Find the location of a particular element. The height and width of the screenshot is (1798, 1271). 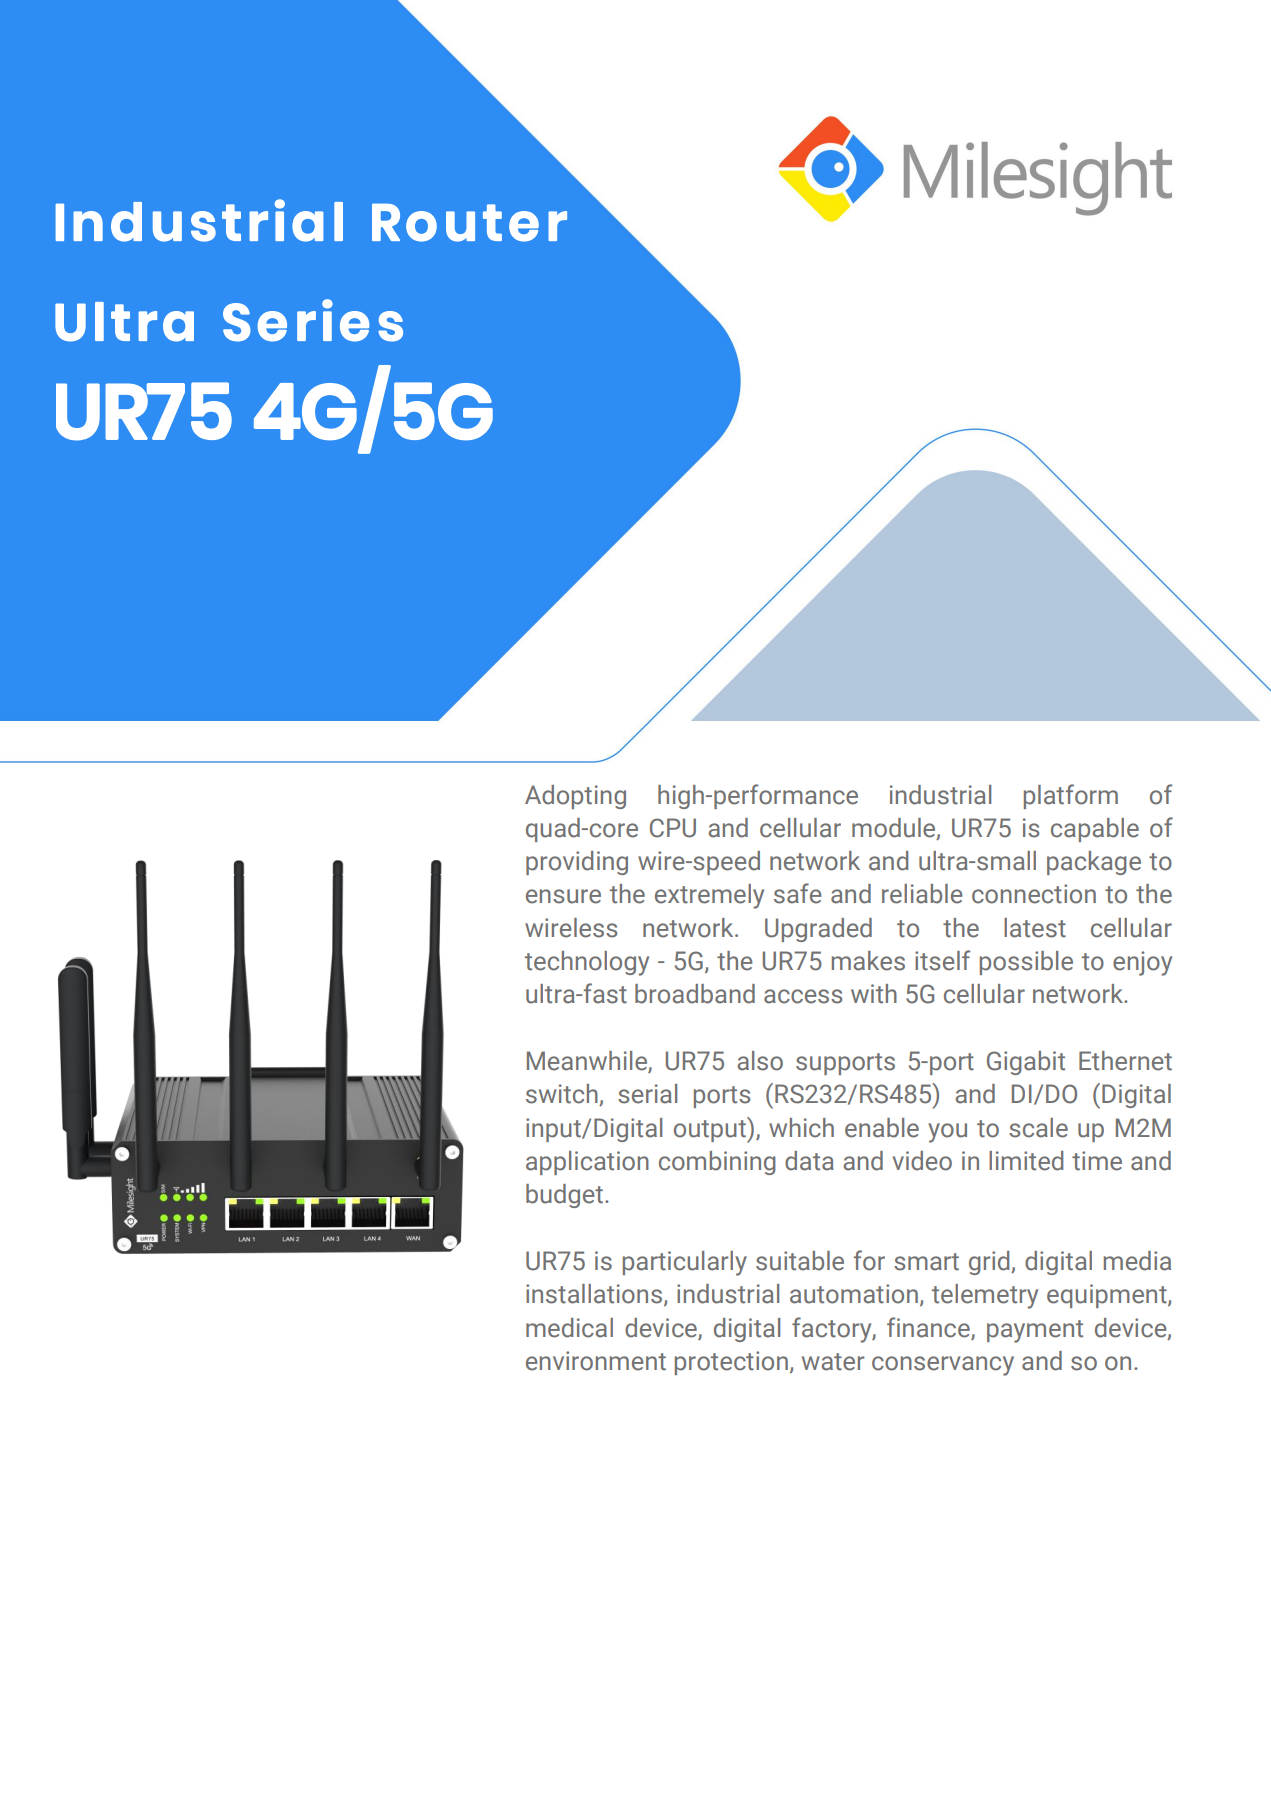

serial is located at coordinates (647, 1094).
